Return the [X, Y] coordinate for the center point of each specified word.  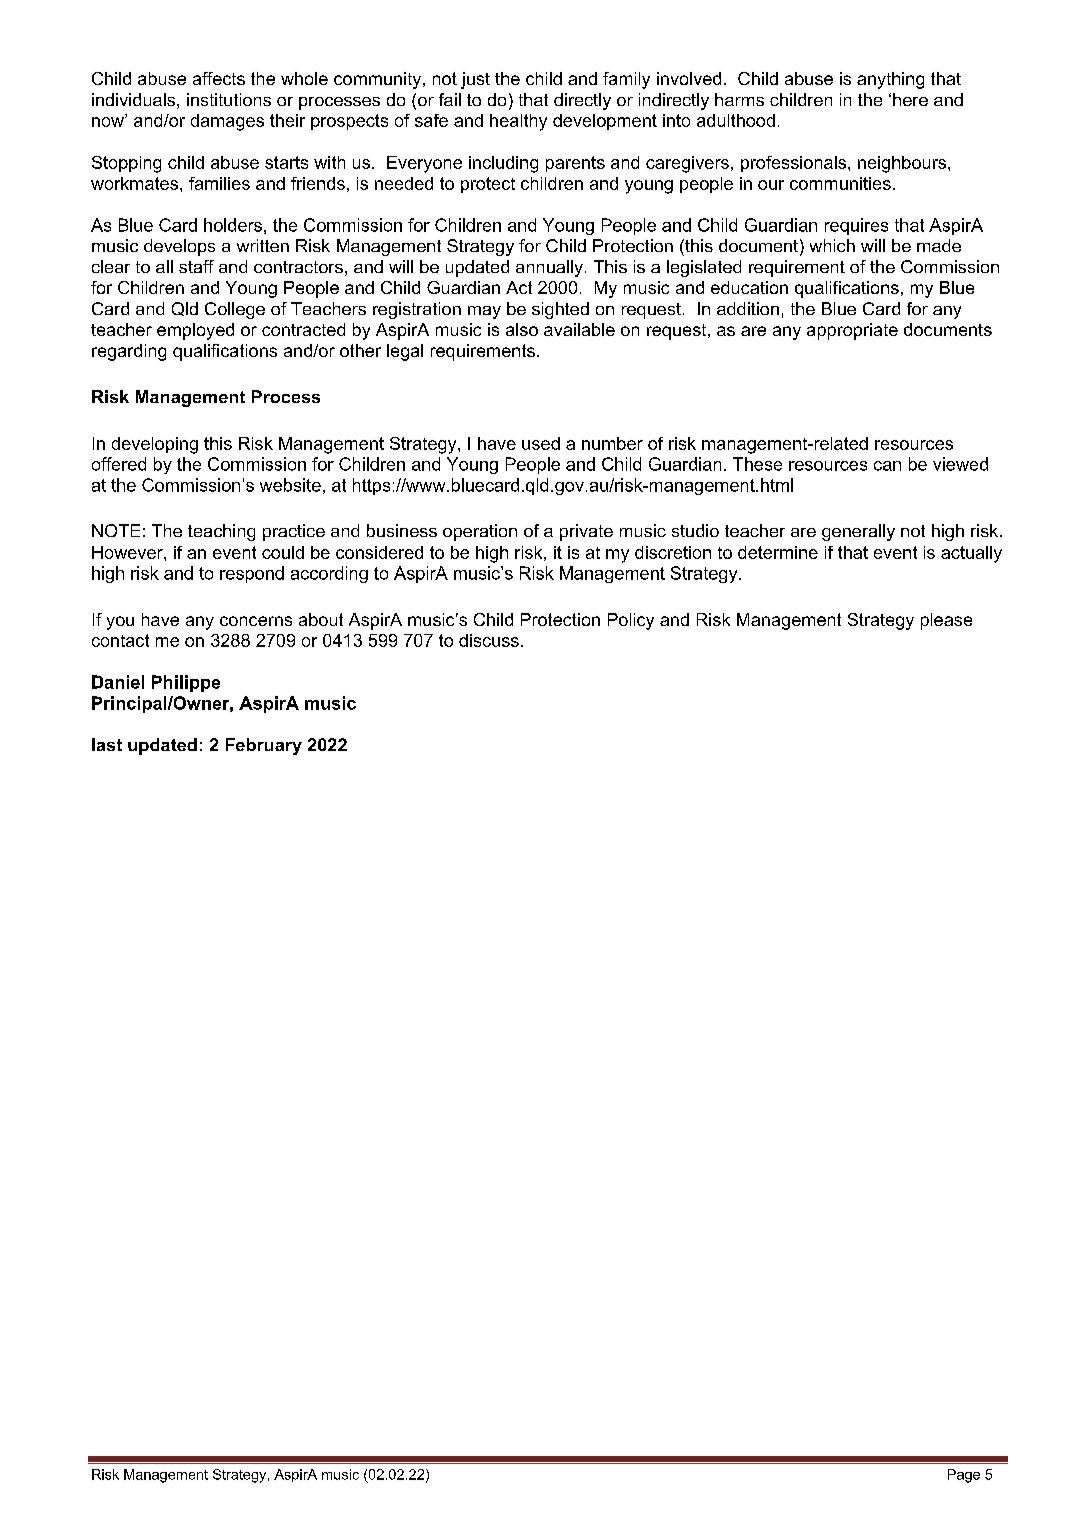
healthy [518, 122]
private [586, 532]
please [946, 621]
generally [858, 532]
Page [964, 1476]
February [264, 746]
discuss [489, 640]
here [910, 99]
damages [227, 122]
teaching [221, 532]
